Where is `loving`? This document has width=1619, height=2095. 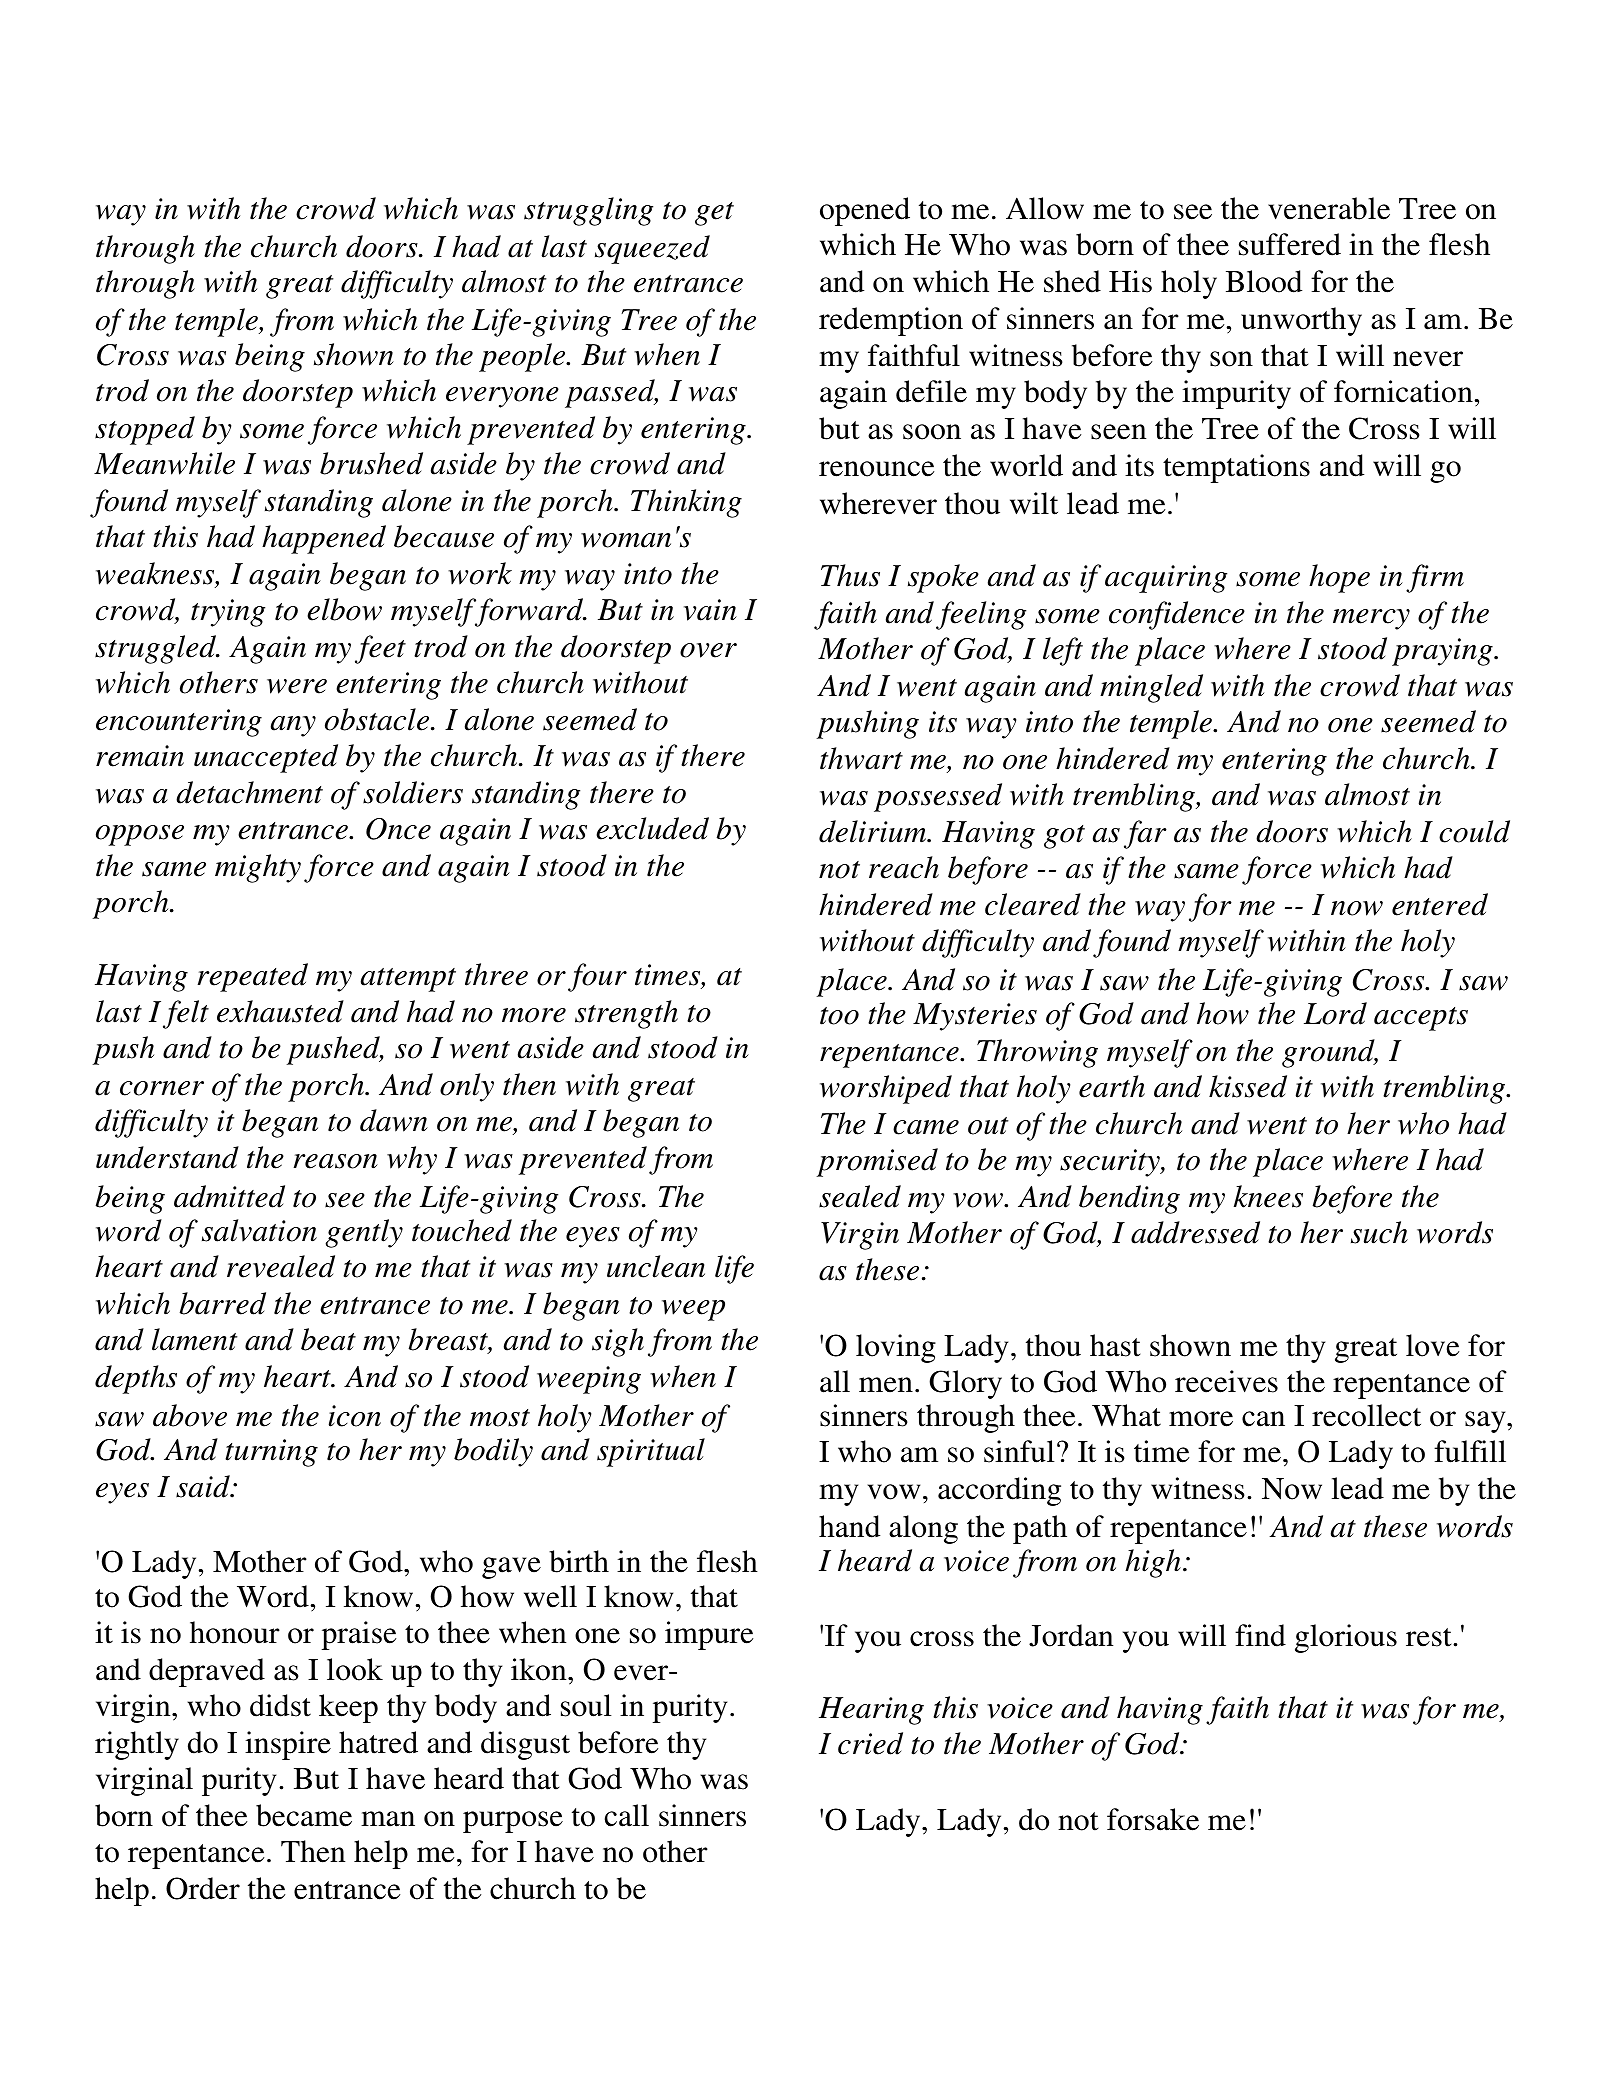
loving is located at coordinates (896, 1348).
